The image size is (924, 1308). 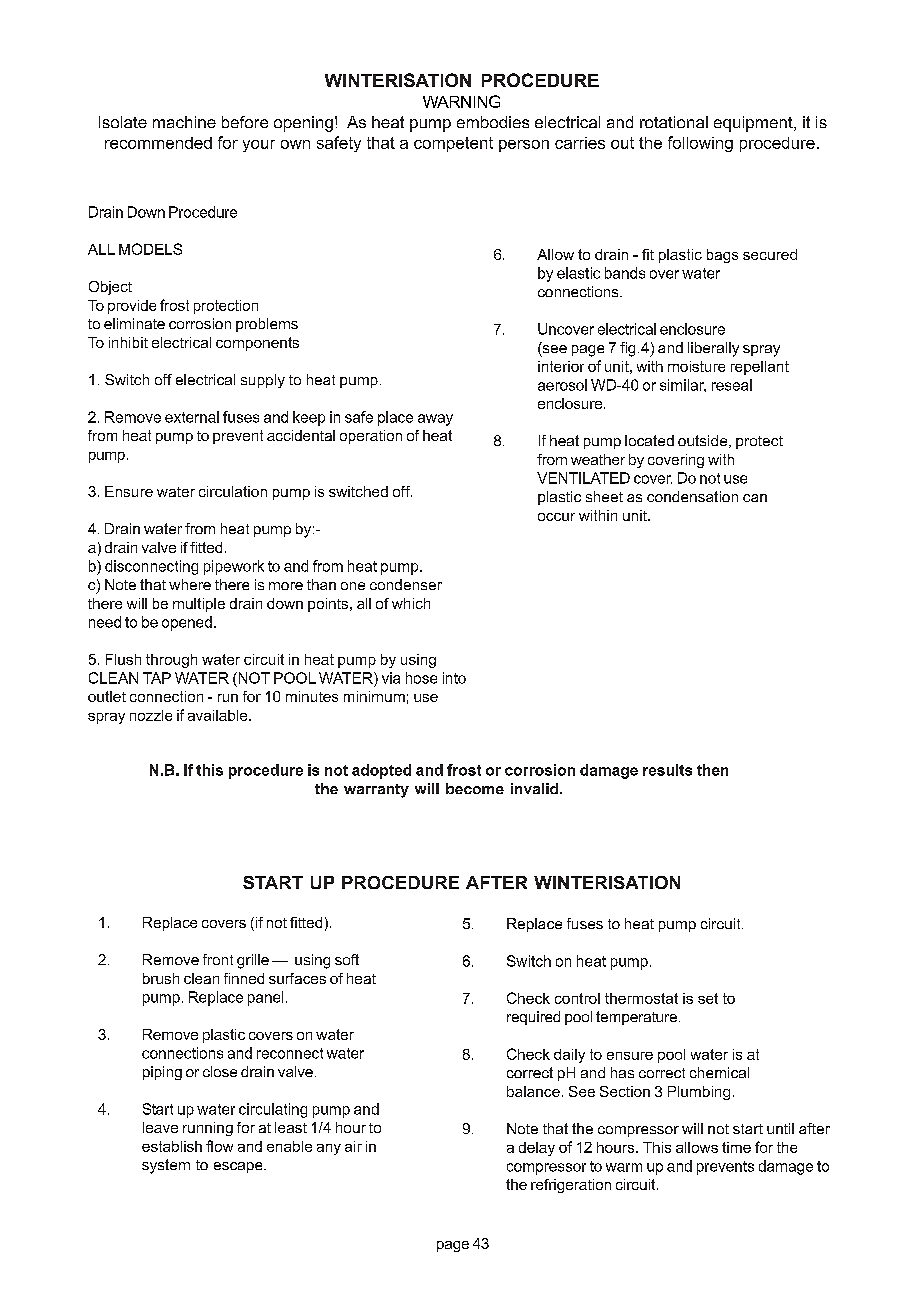 I want to click on then, so click(x=712, y=770).
